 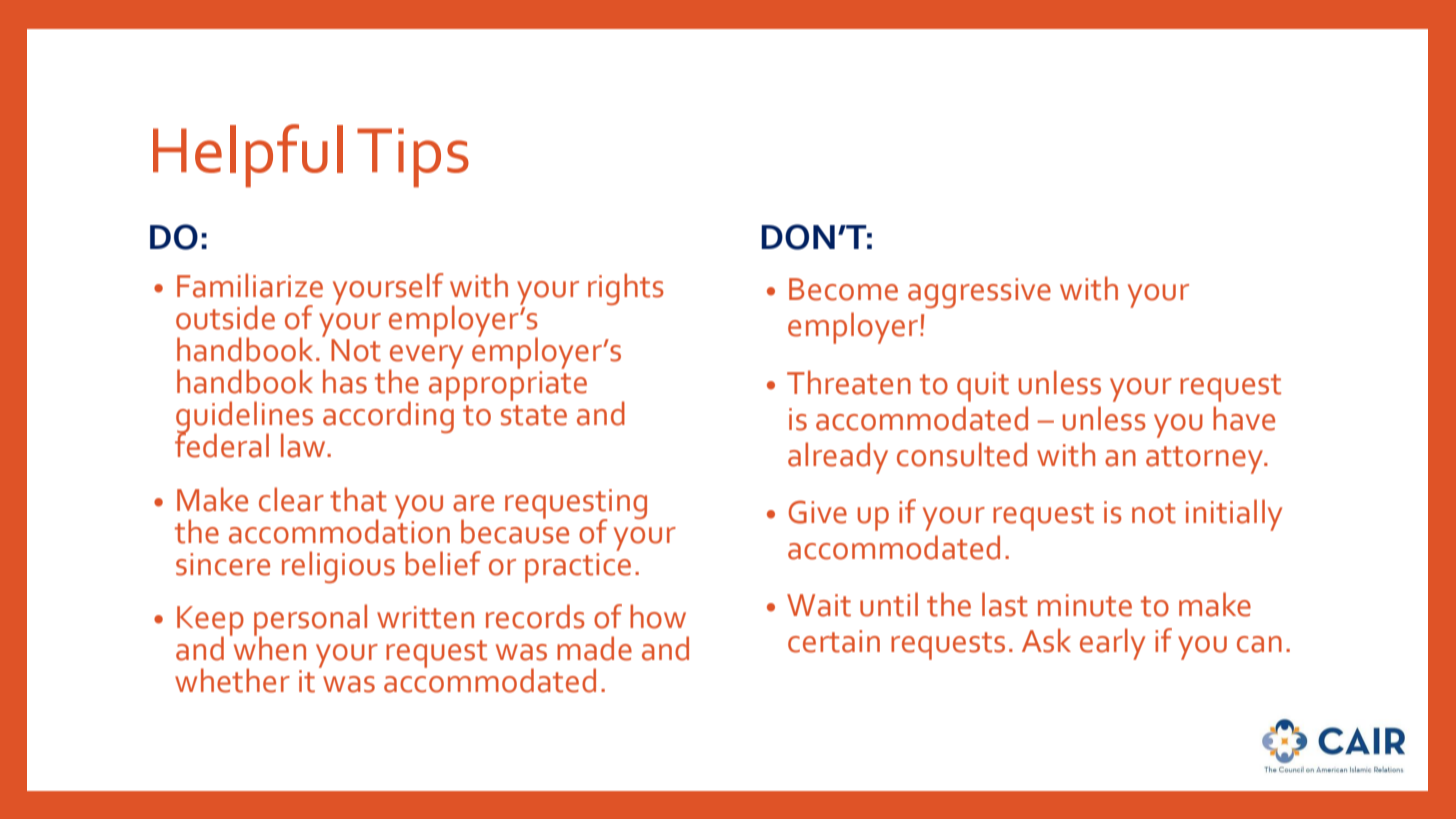 I want to click on Become, so click(x=843, y=289).
